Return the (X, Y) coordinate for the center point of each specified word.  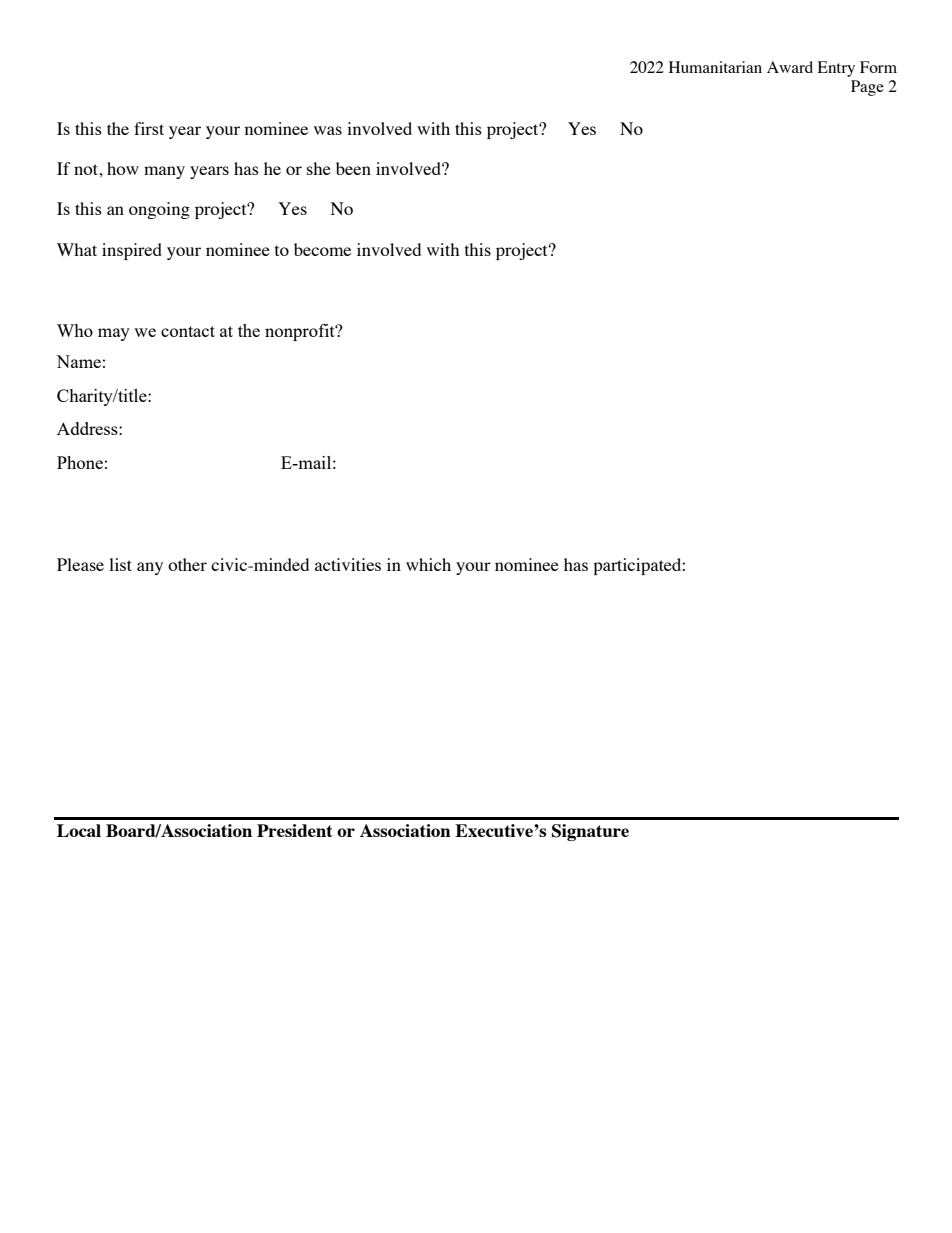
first (149, 128)
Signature (590, 832)
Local (79, 830)
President (295, 830)
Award (790, 67)
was (328, 130)
